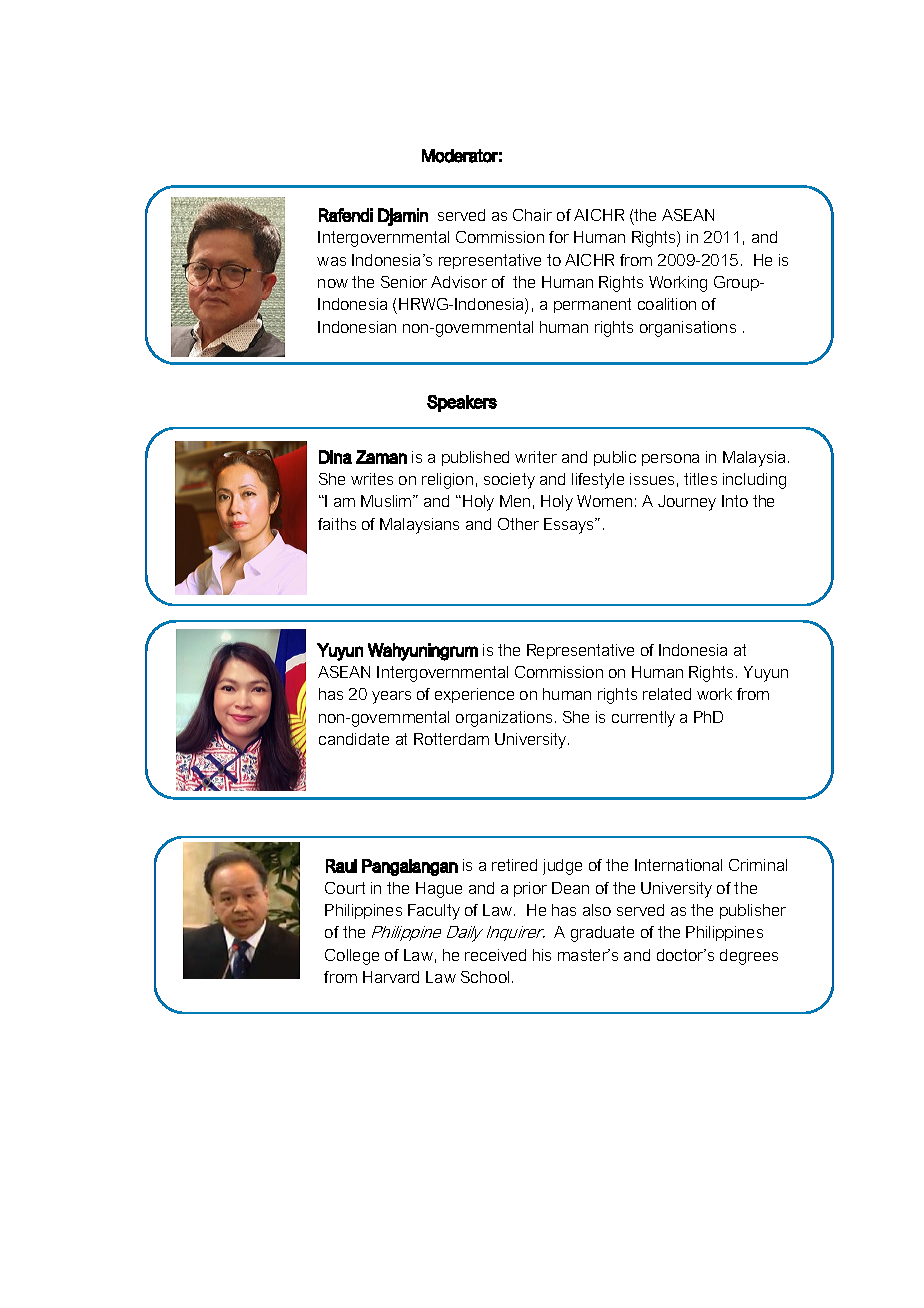  I want to click on Harvard, so click(391, 977).
